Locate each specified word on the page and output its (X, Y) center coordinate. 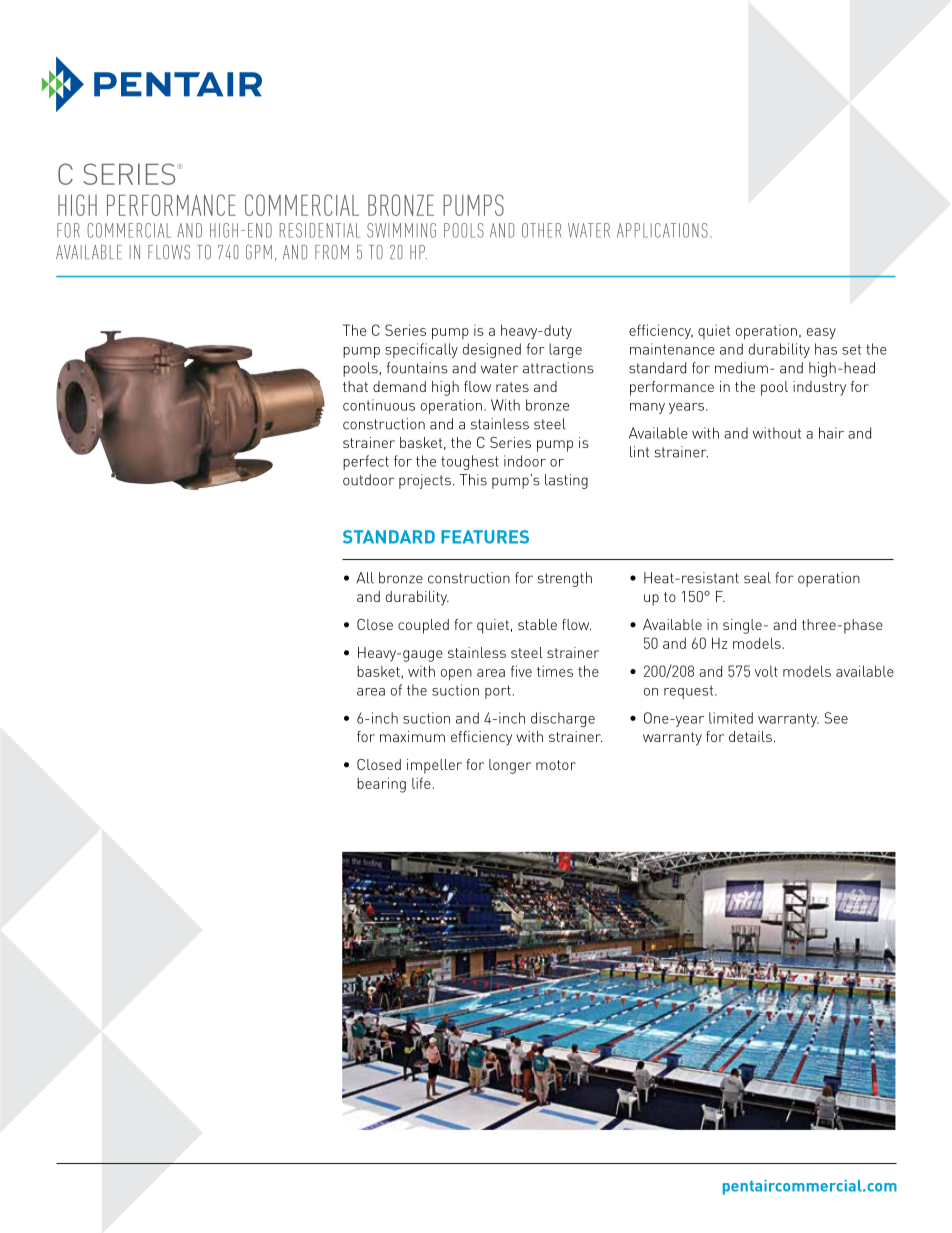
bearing (381, 785)
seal (757, 578)
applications (662, 230)
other (541, 230)
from (332, 252)
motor (556, 765)
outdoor (368, 480)
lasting (566, 481)
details (750, 736)
